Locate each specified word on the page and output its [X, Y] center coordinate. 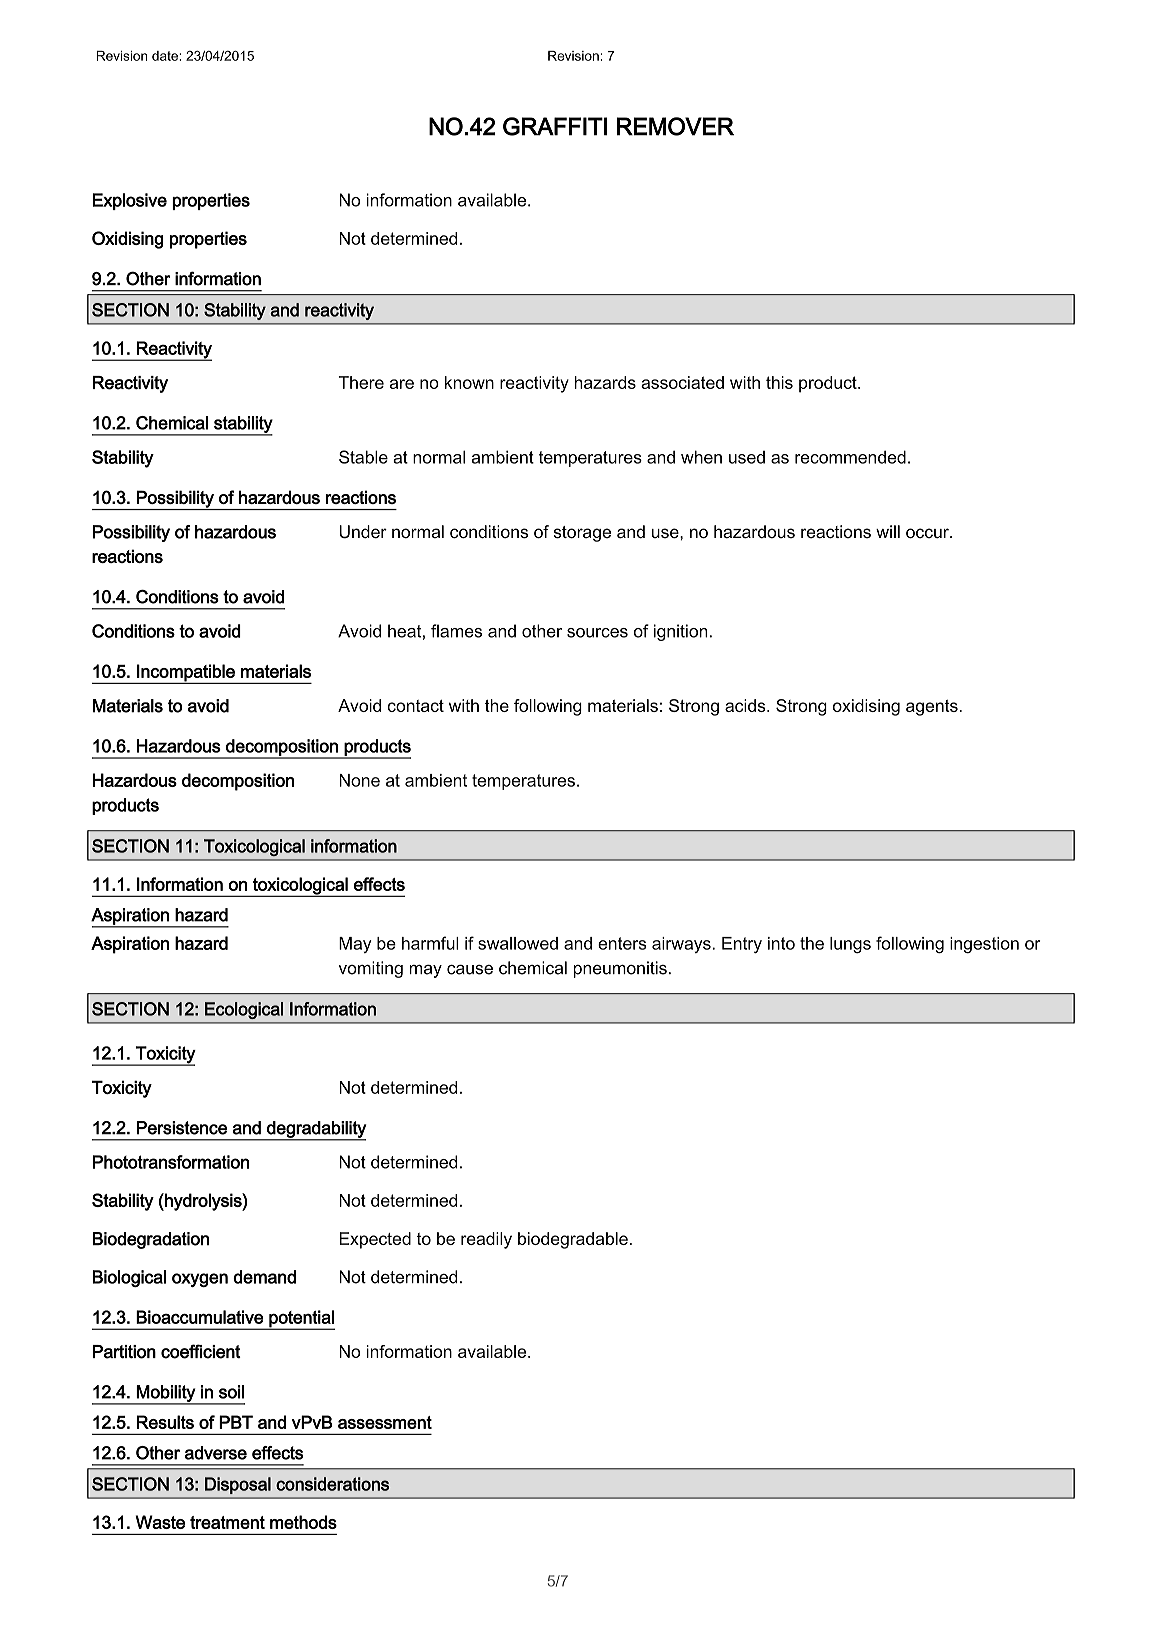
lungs [850, 945]
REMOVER [675, 126]
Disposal [238, 1485]
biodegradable [573, 1240]
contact [416, 706]
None [359, 780]
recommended [850, 457]
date [166, 56]
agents [932, 708]
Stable [363, 457]
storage [582, 534]
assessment [385, 1422]
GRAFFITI [555, 126]
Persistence [181, 1128]
